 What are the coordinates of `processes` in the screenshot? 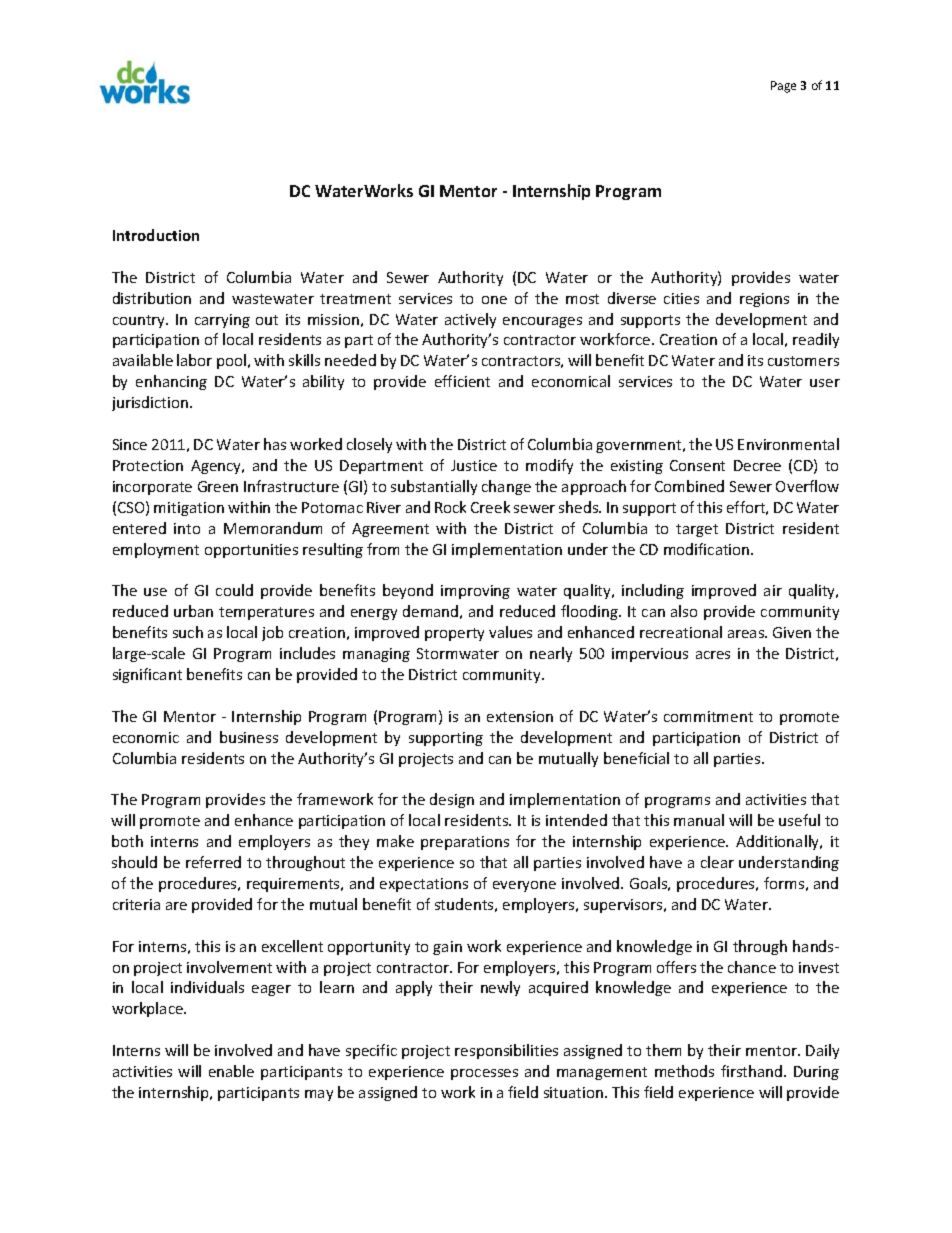 It's located at (484, 1074).
